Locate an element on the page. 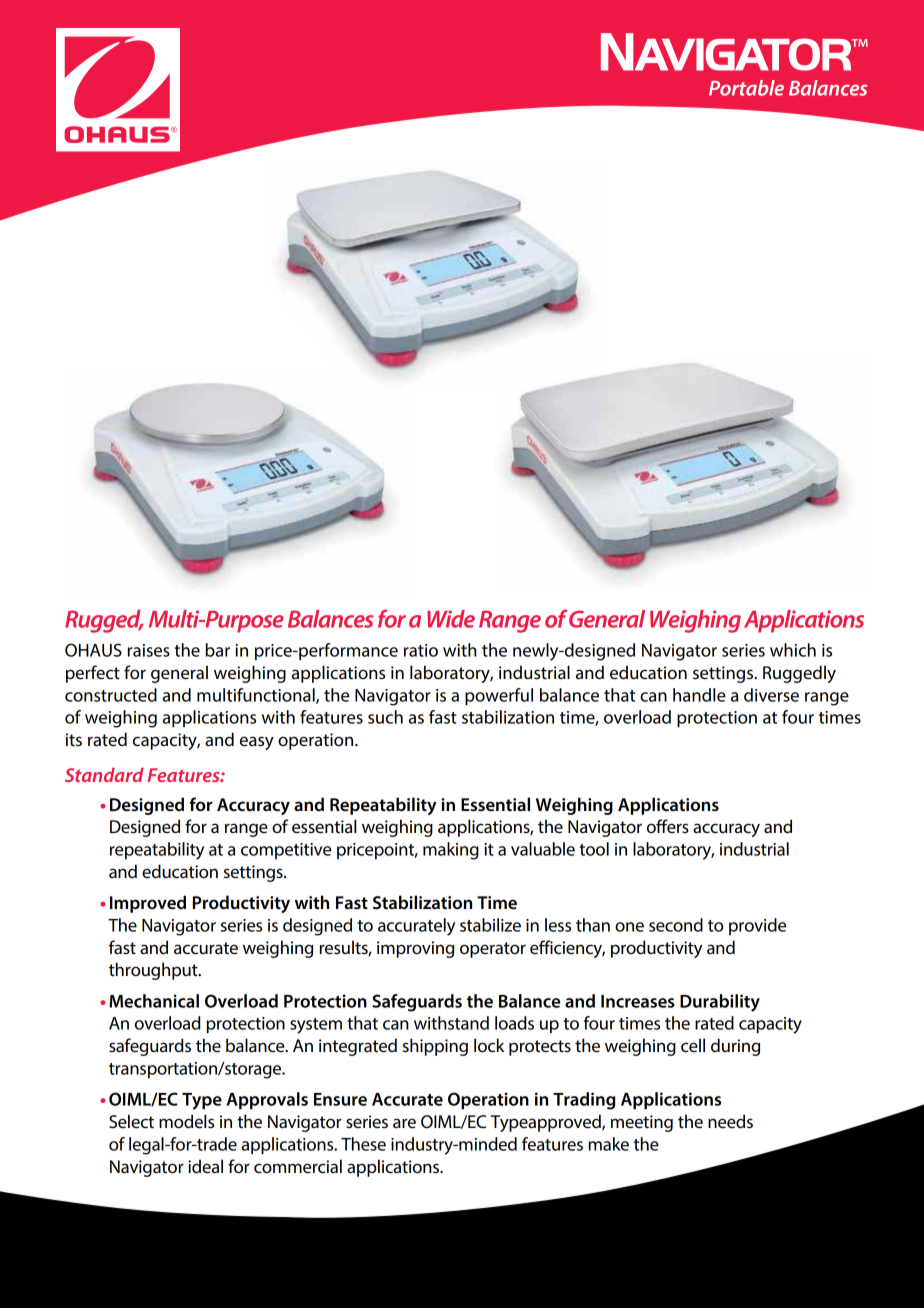 This image has height=1308, width=924. are is located at coordinates (404, 1123).
